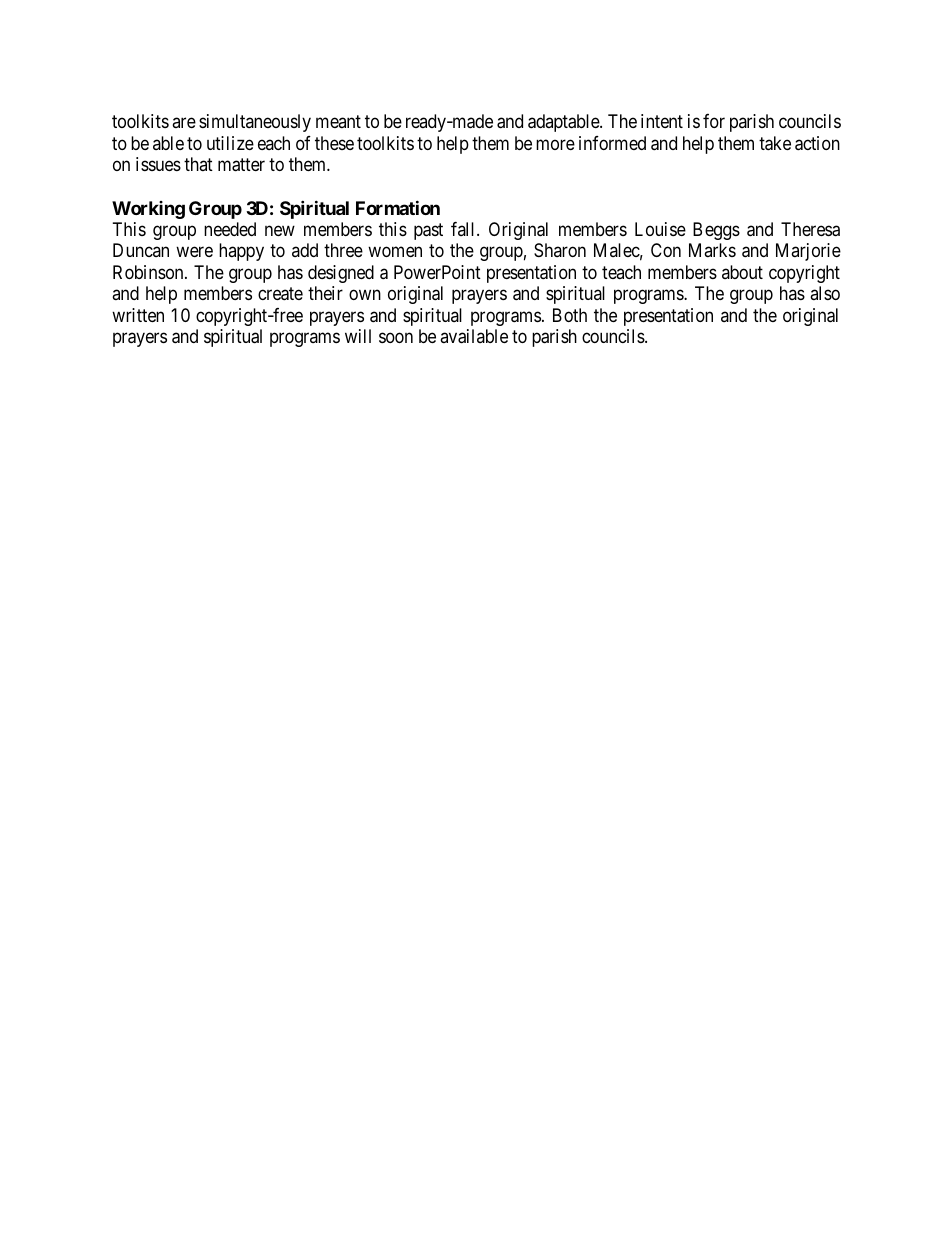  What do you see at coordinates (555, 144) in the image?
I see `more` at bounding box center [555, 144].
